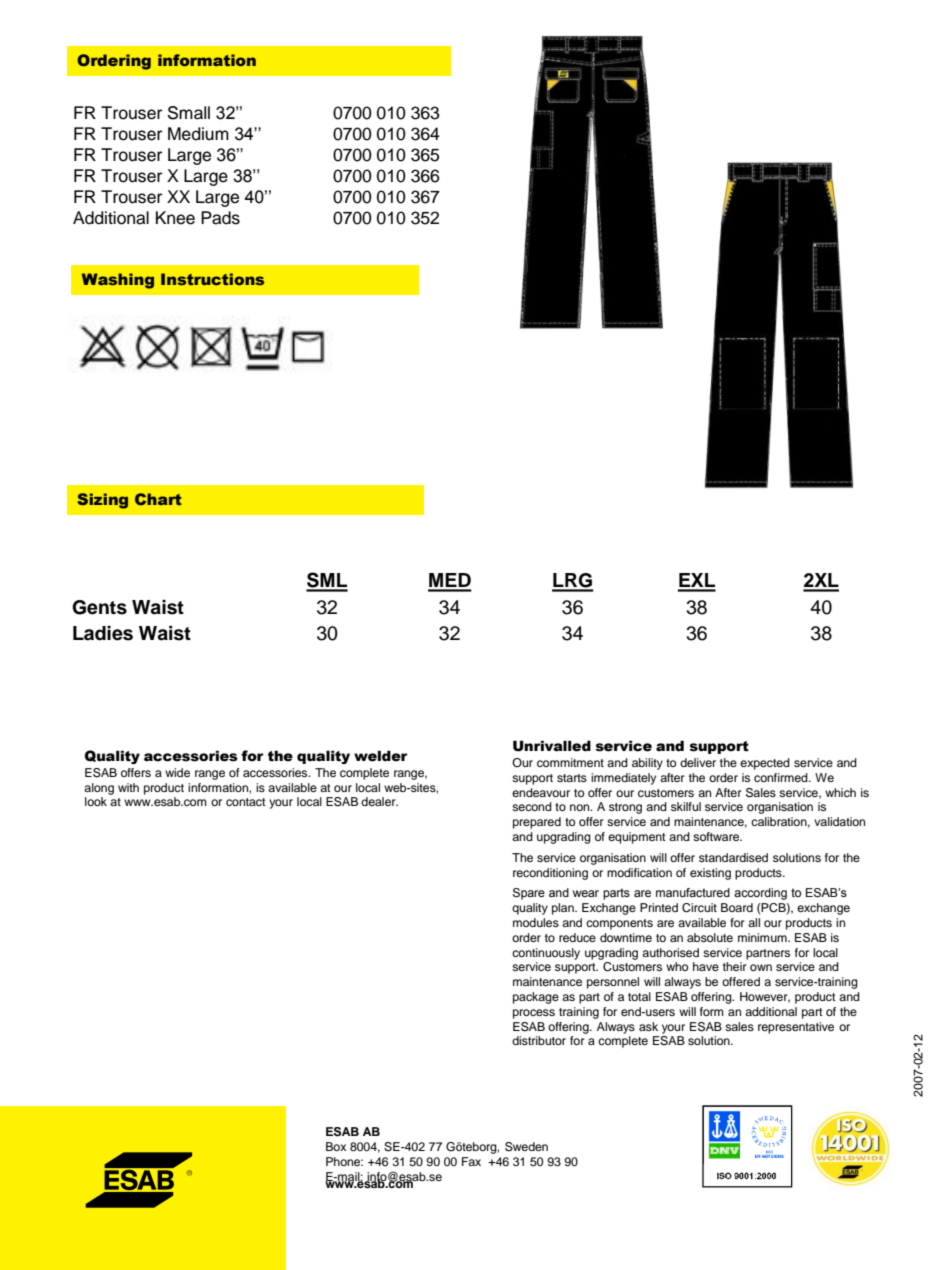 This page has width=952, height=1270. I want to click on Ladies, so click(103, 633).
